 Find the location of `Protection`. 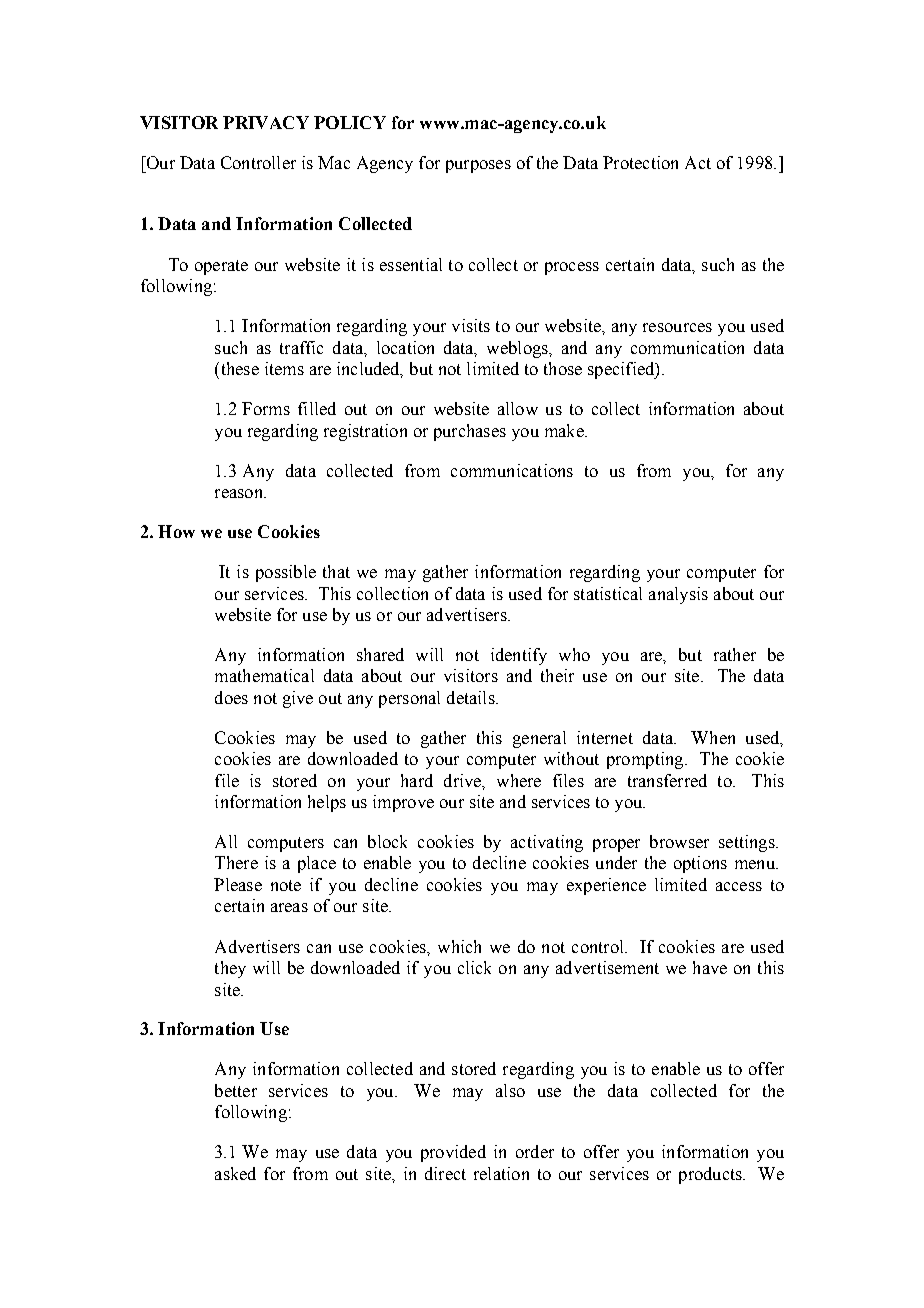

Protection is located at coordinates (640, 162).
